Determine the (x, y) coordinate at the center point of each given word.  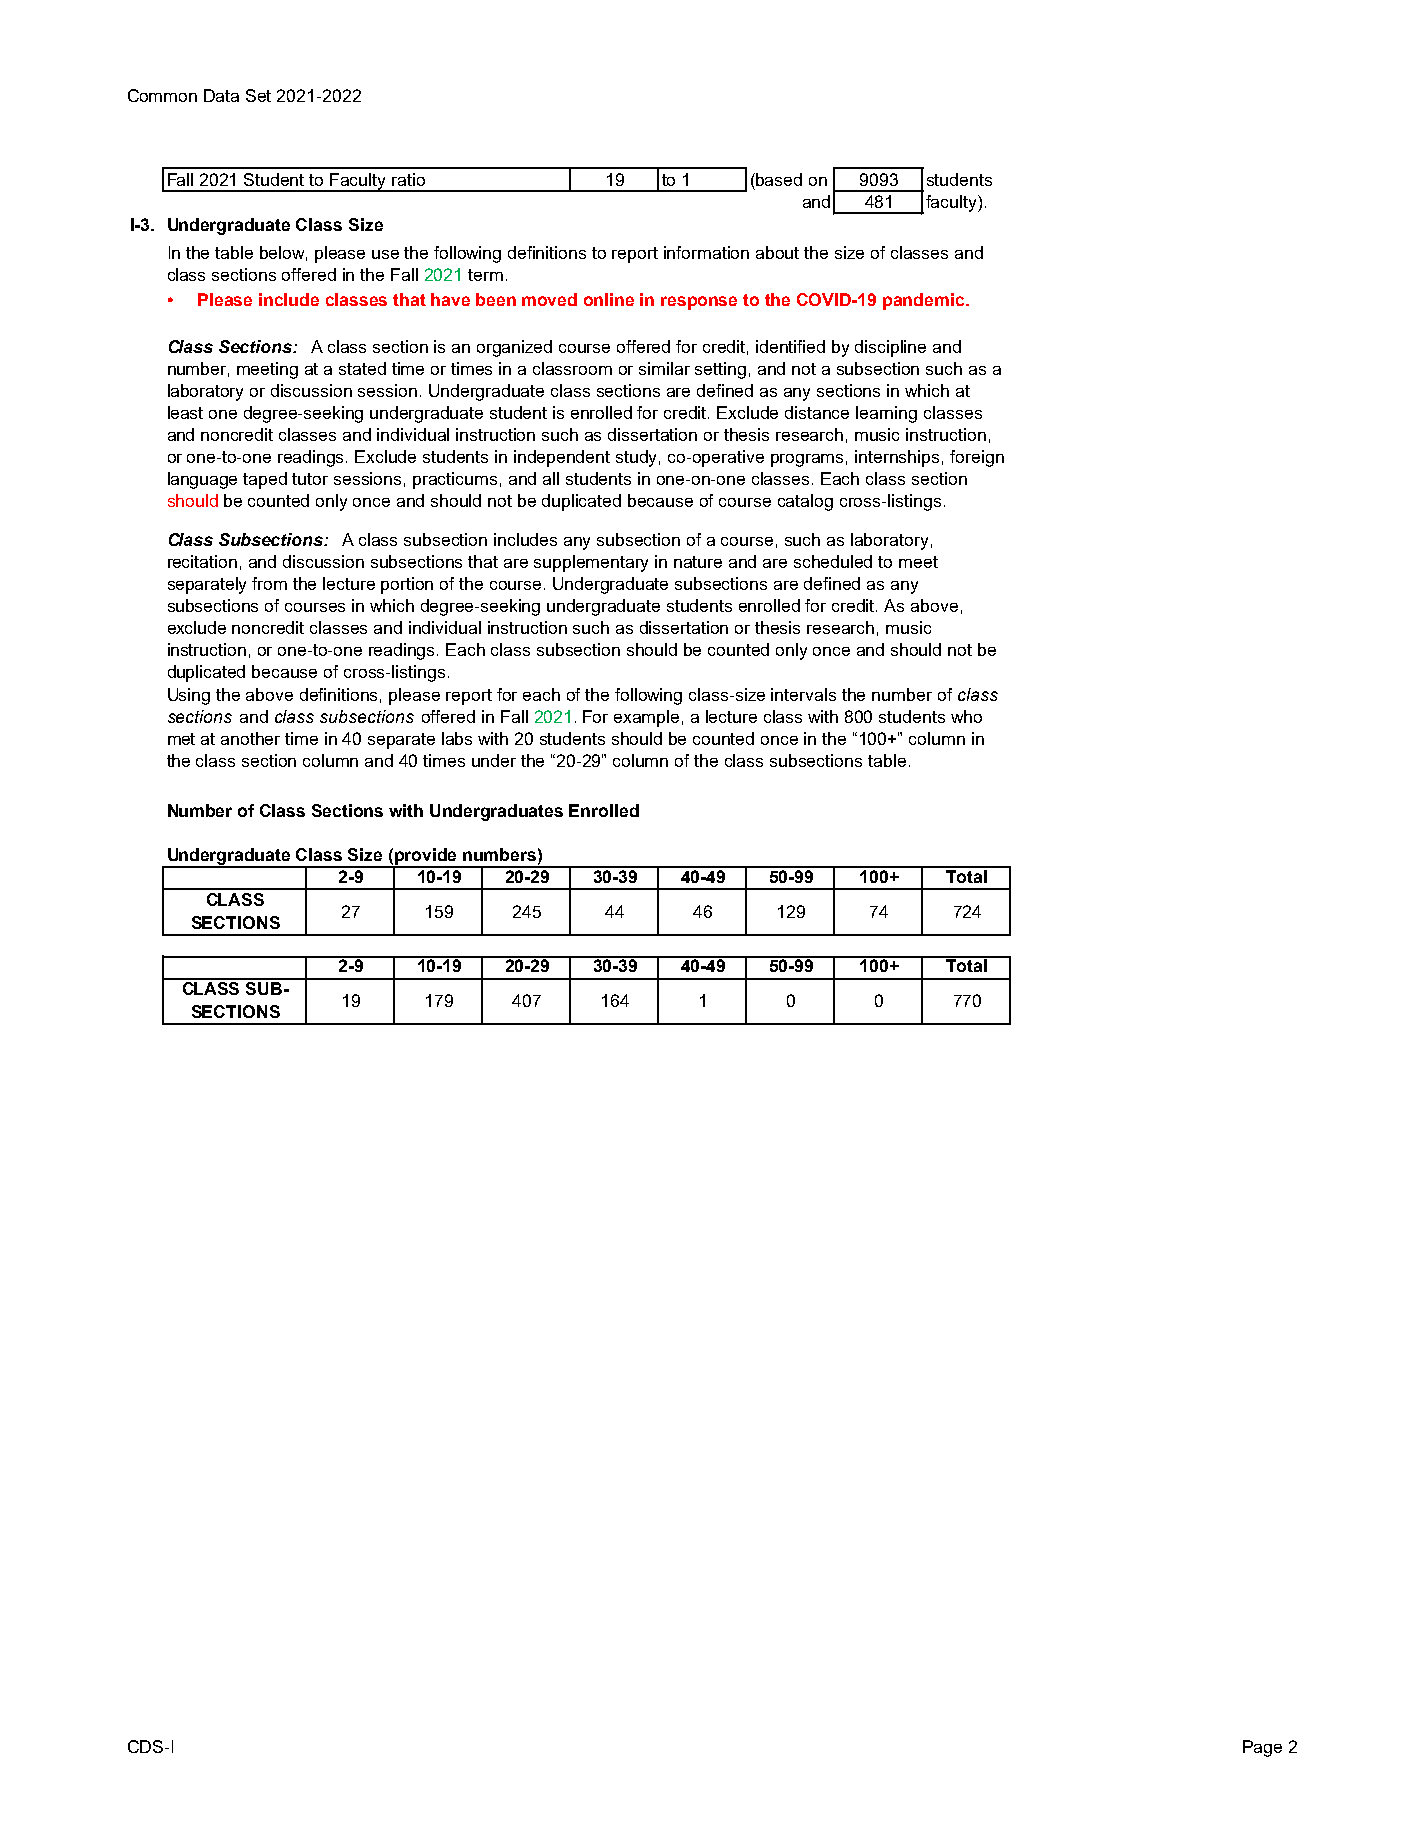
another (250, 738)
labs (457, 738)
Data (221, 95)
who (966, 716)
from (269, 583)
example (646, 718)
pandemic (925, 301)
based (778, 179)
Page (1262, 1748)
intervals (803, 694)
